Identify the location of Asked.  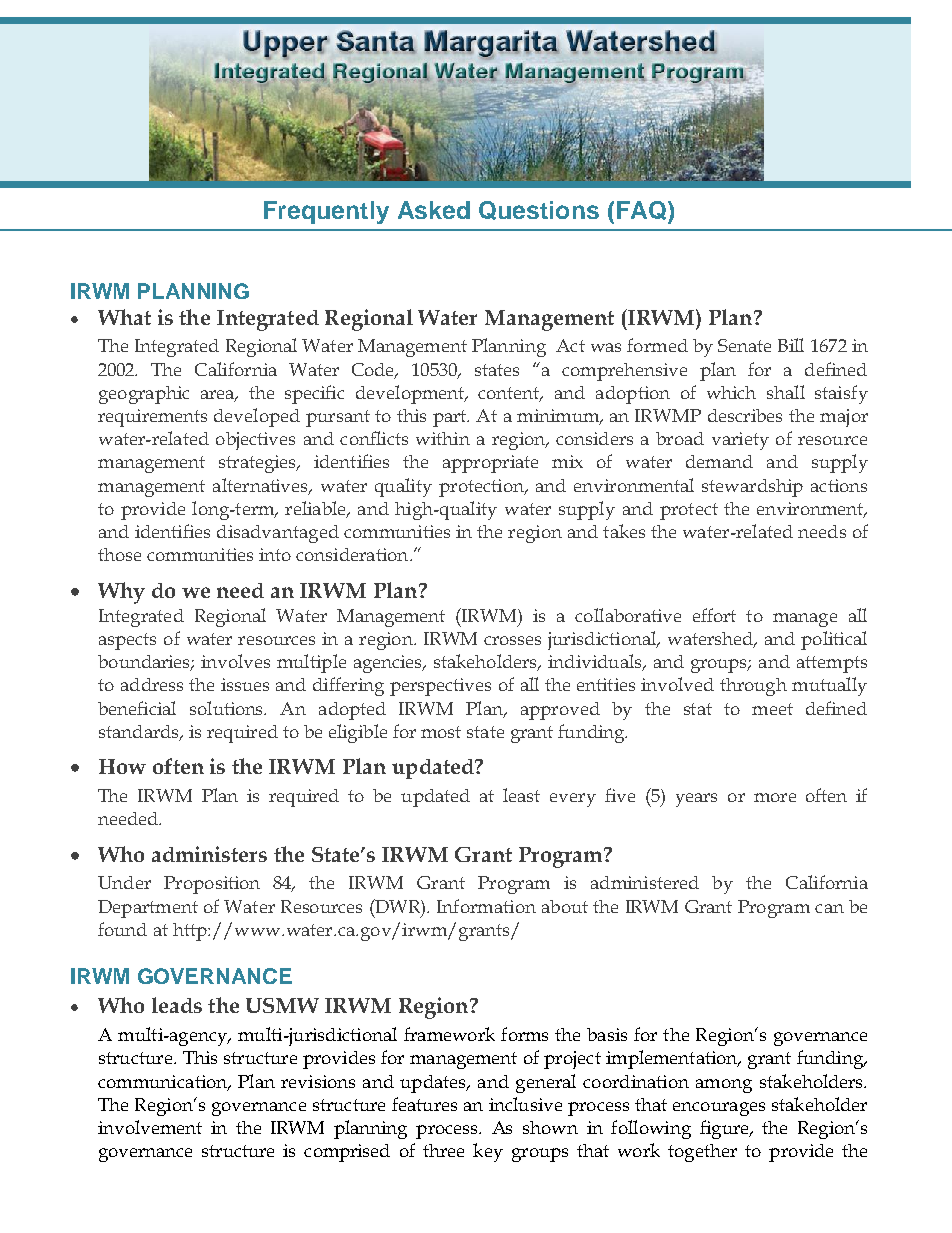
(434, 210).
